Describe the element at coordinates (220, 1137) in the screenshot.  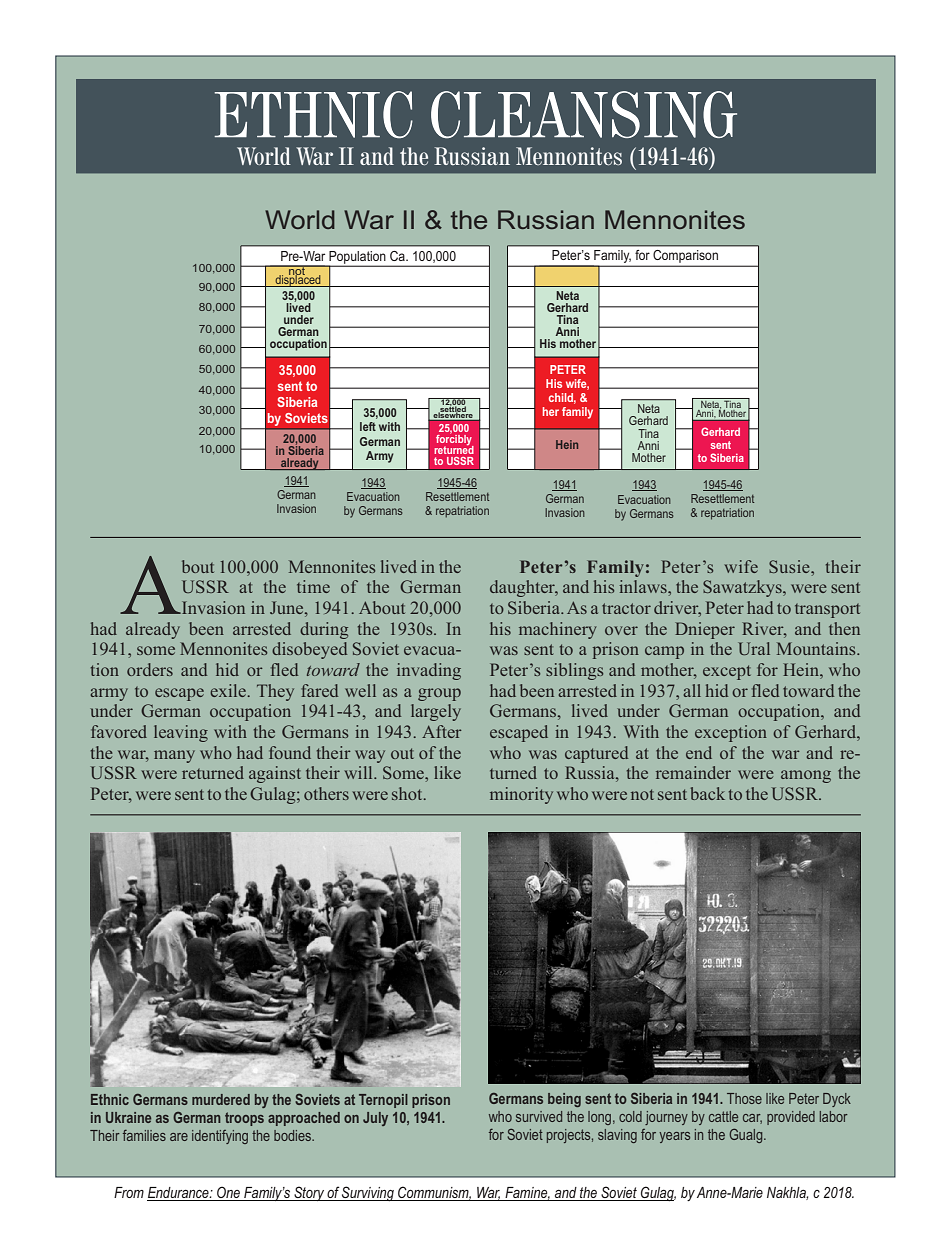
I see `identifying` at that location.
